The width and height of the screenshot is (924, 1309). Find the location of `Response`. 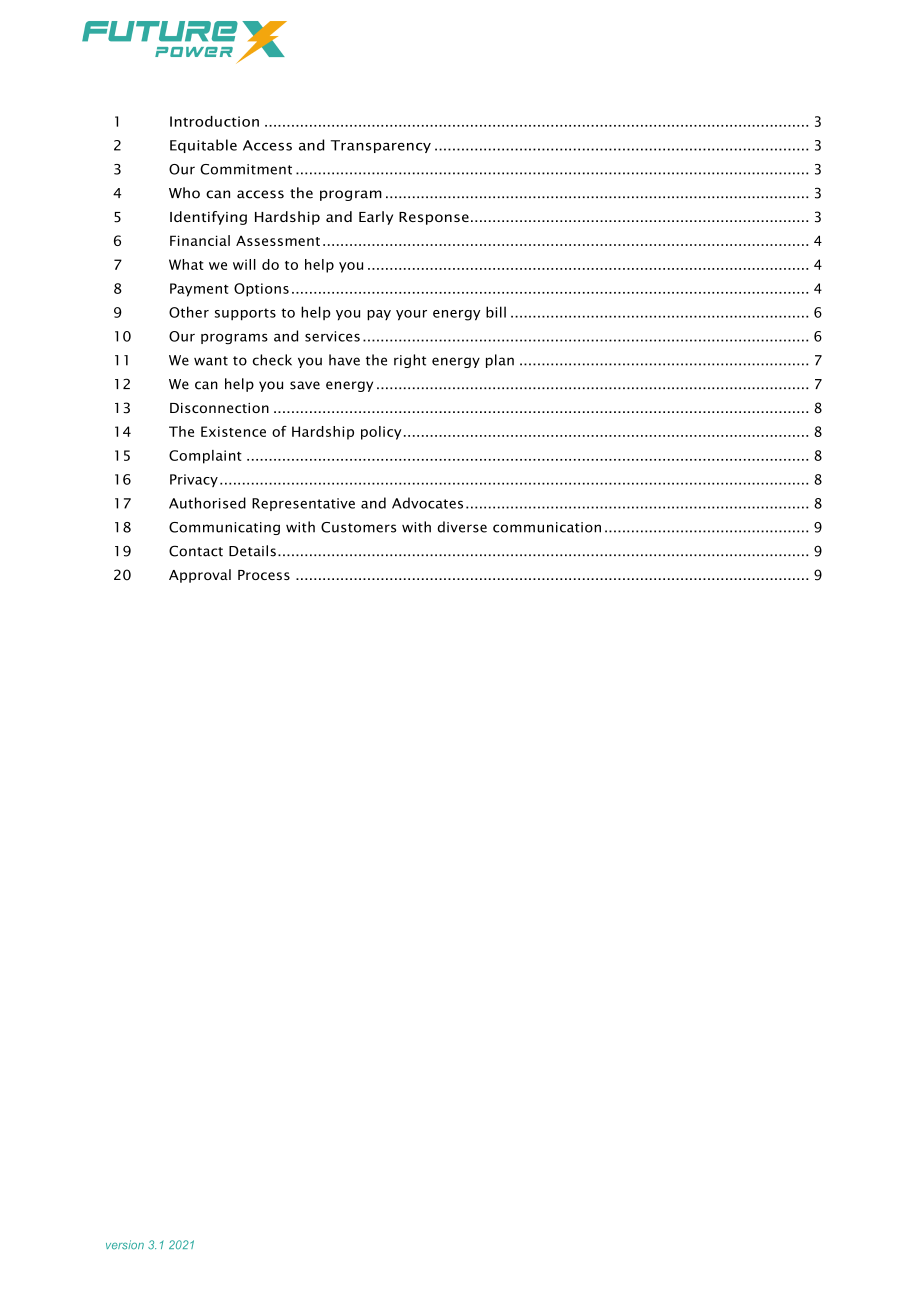

Response is located at coordinates (434, 218).
